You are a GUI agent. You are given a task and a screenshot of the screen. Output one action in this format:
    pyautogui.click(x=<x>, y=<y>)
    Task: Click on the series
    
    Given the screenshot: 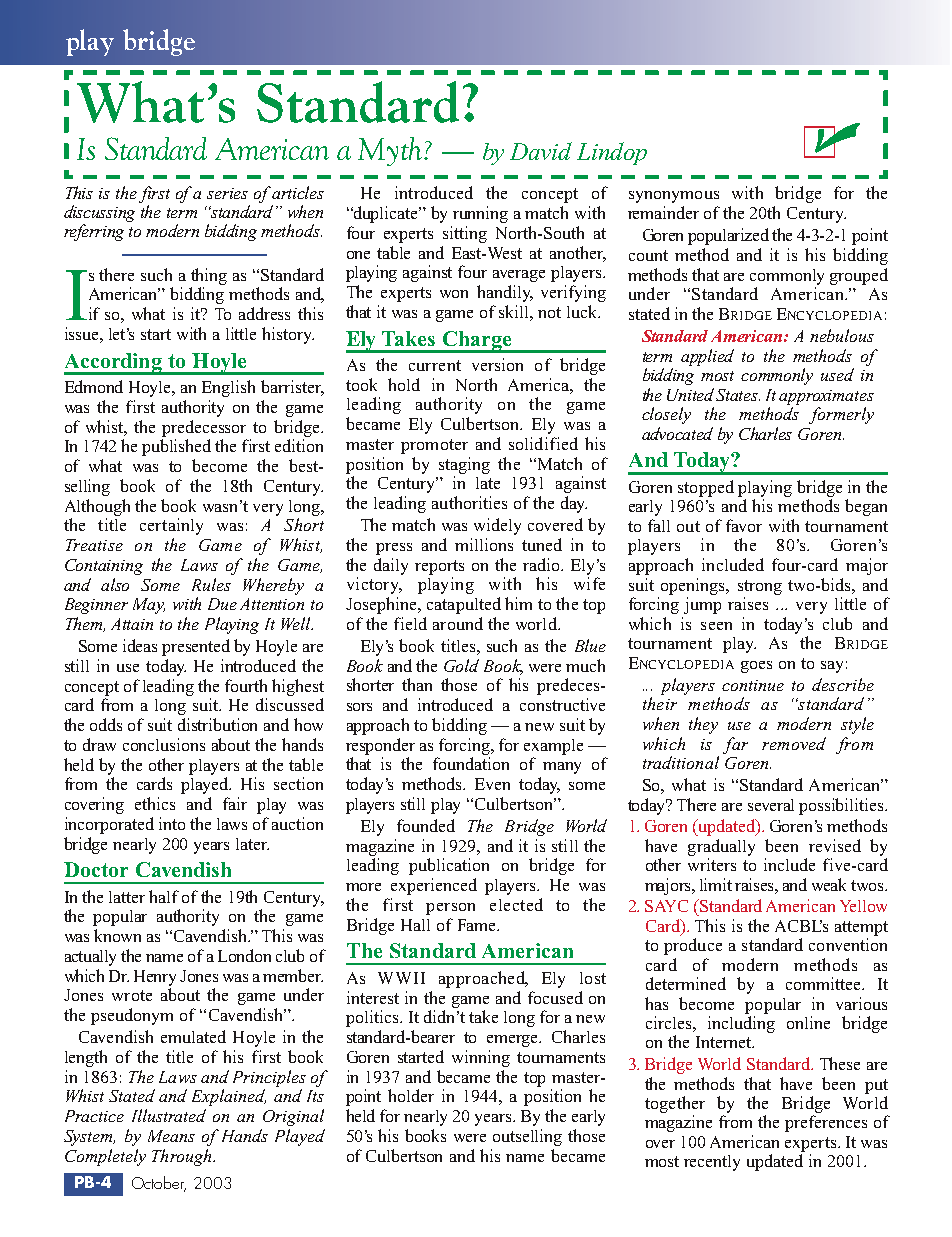 What is the action you would take?
    pyautogui.click(x=227, y=193)
